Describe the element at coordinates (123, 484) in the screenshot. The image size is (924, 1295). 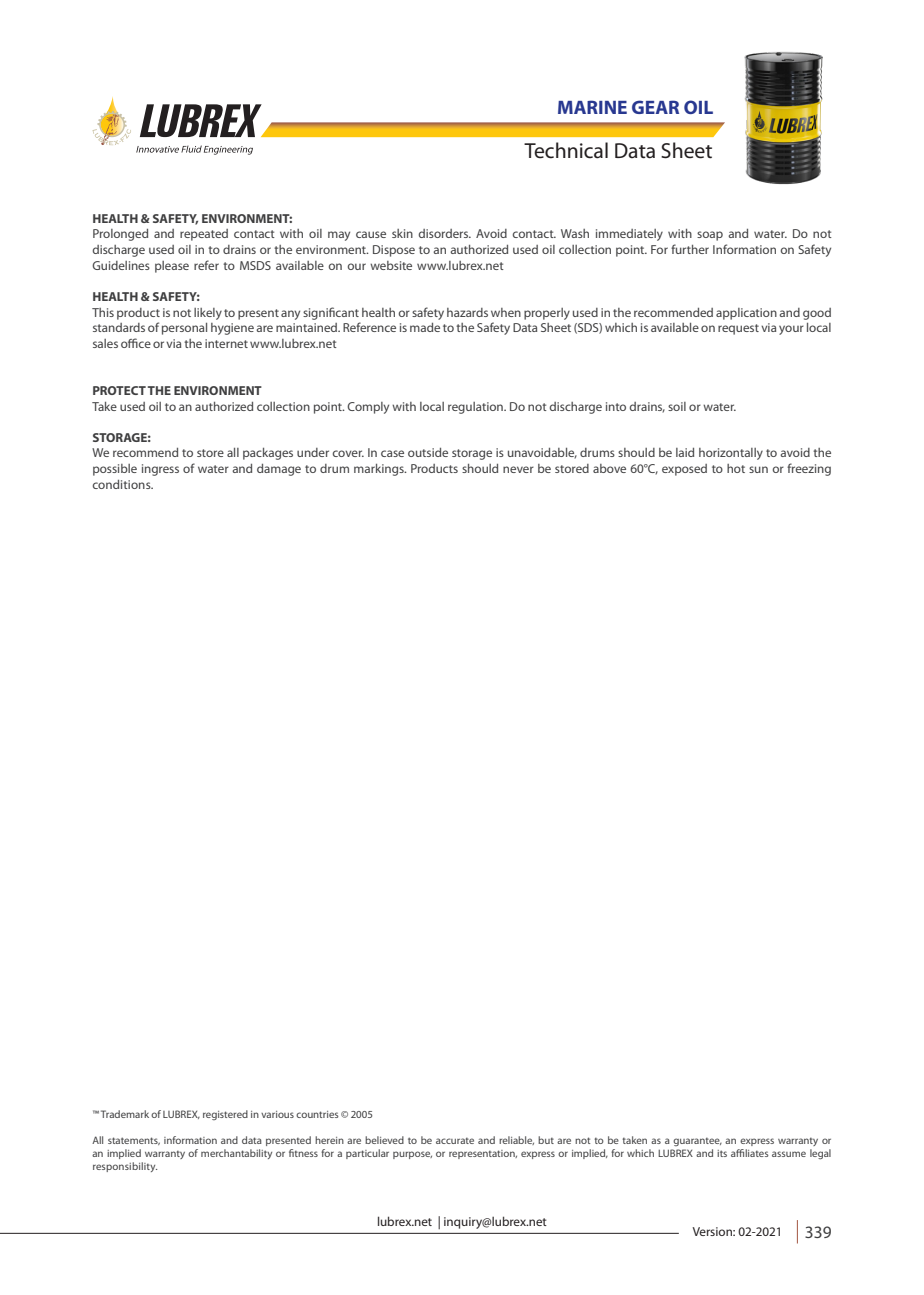
I see `conditions` at that location.
